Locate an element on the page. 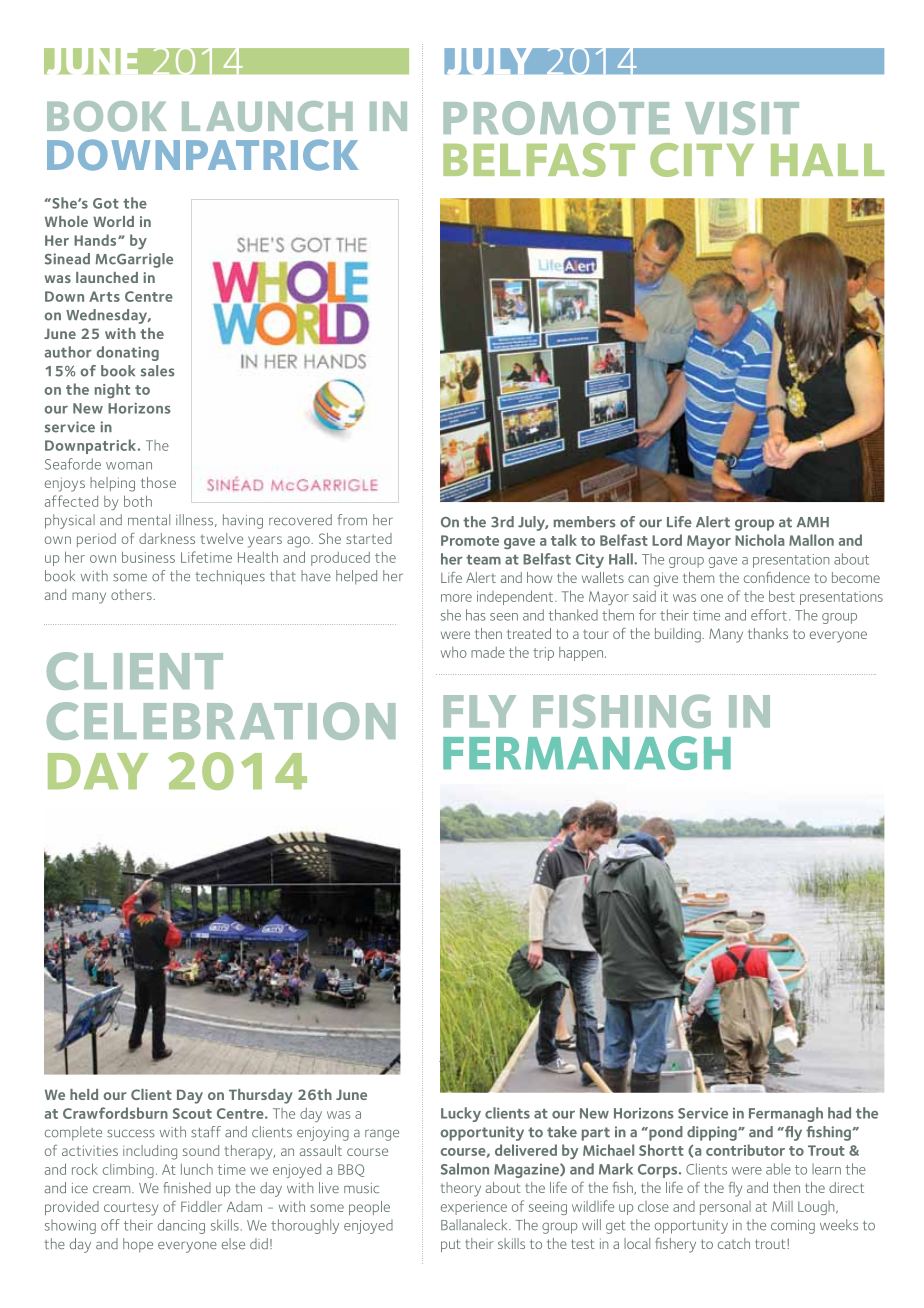 The height and width of the image is (1308, 924). thanks is located at coordinates (768, 633).
